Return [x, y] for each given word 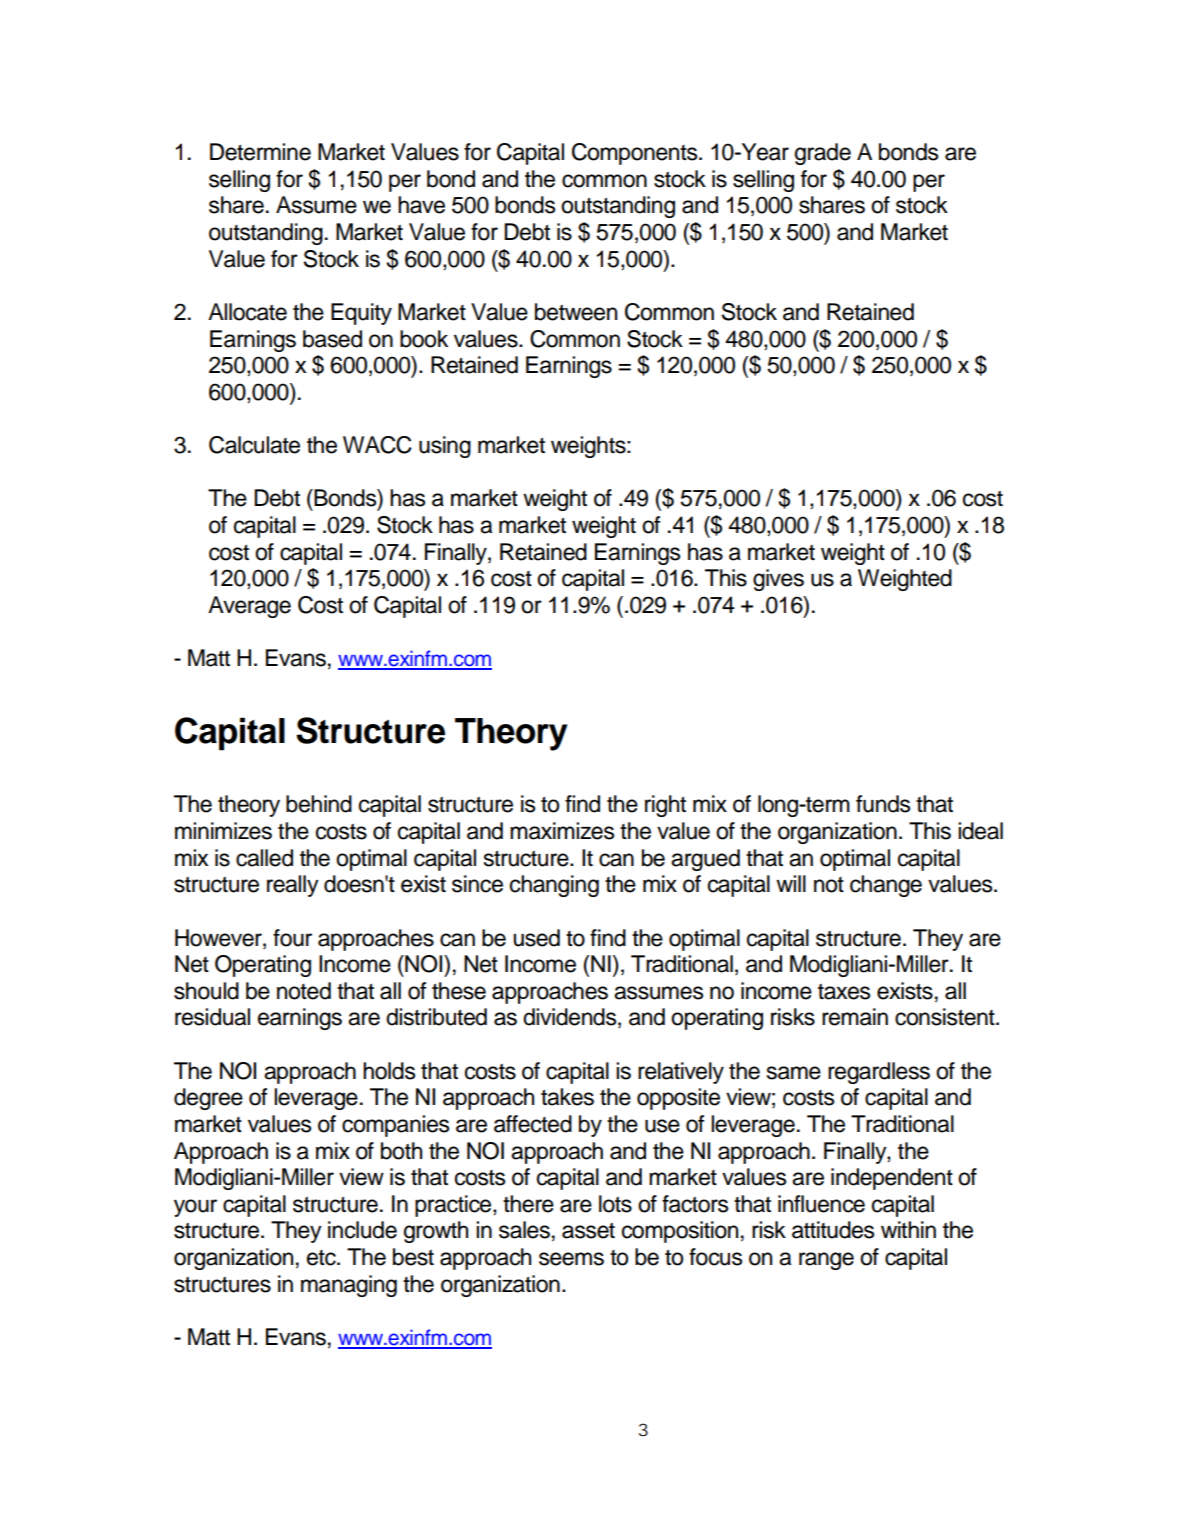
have [421, 205]
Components [636, 154]
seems [571, 1259]
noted [304, 991]
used [536, 938]
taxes [844, 992]
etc [322, 1258]
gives [778, 580]
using [445, 447]
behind [319, 804]
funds [883, 804]
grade [823, 154]
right [665, 806]
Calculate [254, 445]
